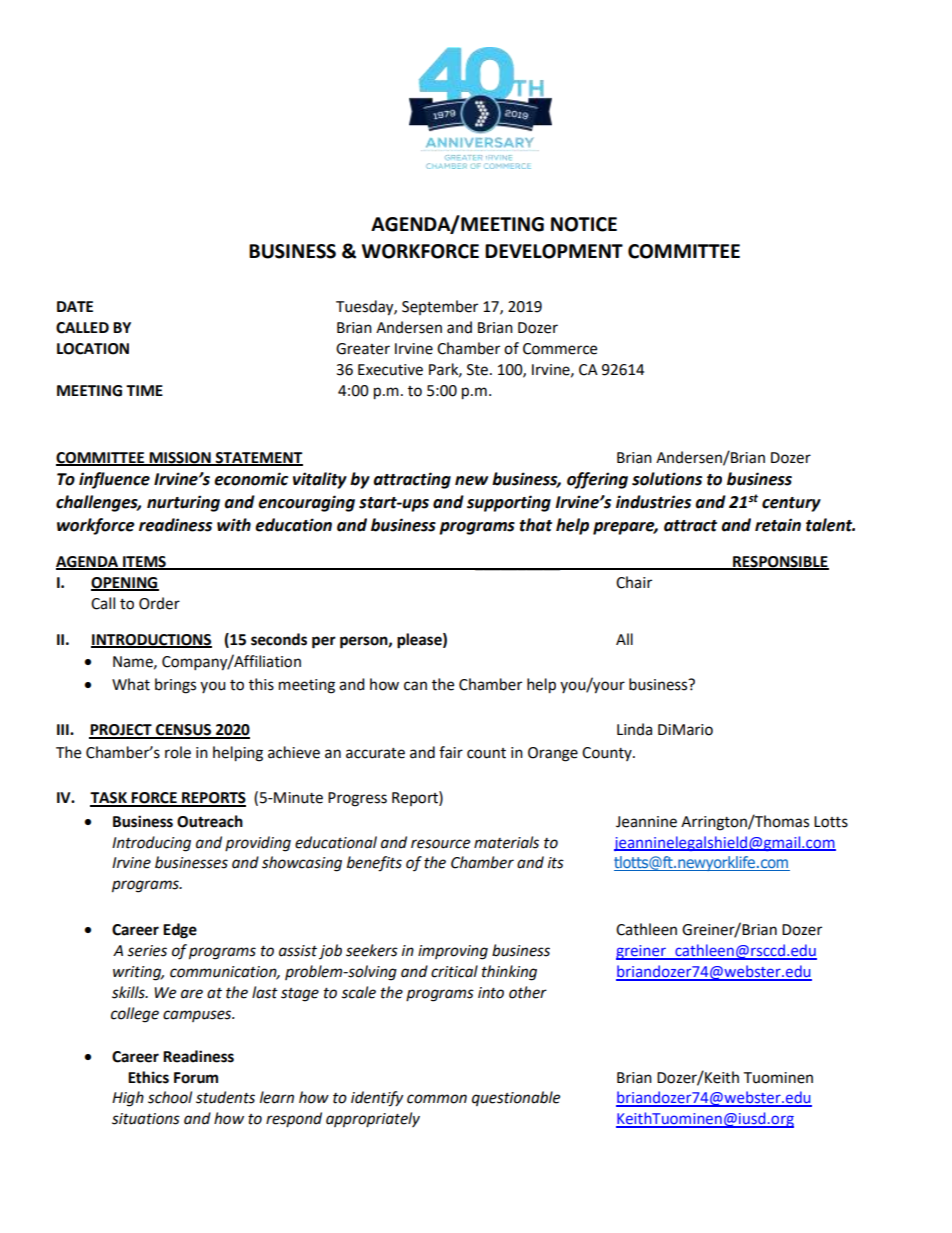 Image resolution: width=952 pixels, height=1233 pixels. What do you see at coordinates (516, 1098) in the image?
I see `questionable` at bounding box center [516, 1098].
